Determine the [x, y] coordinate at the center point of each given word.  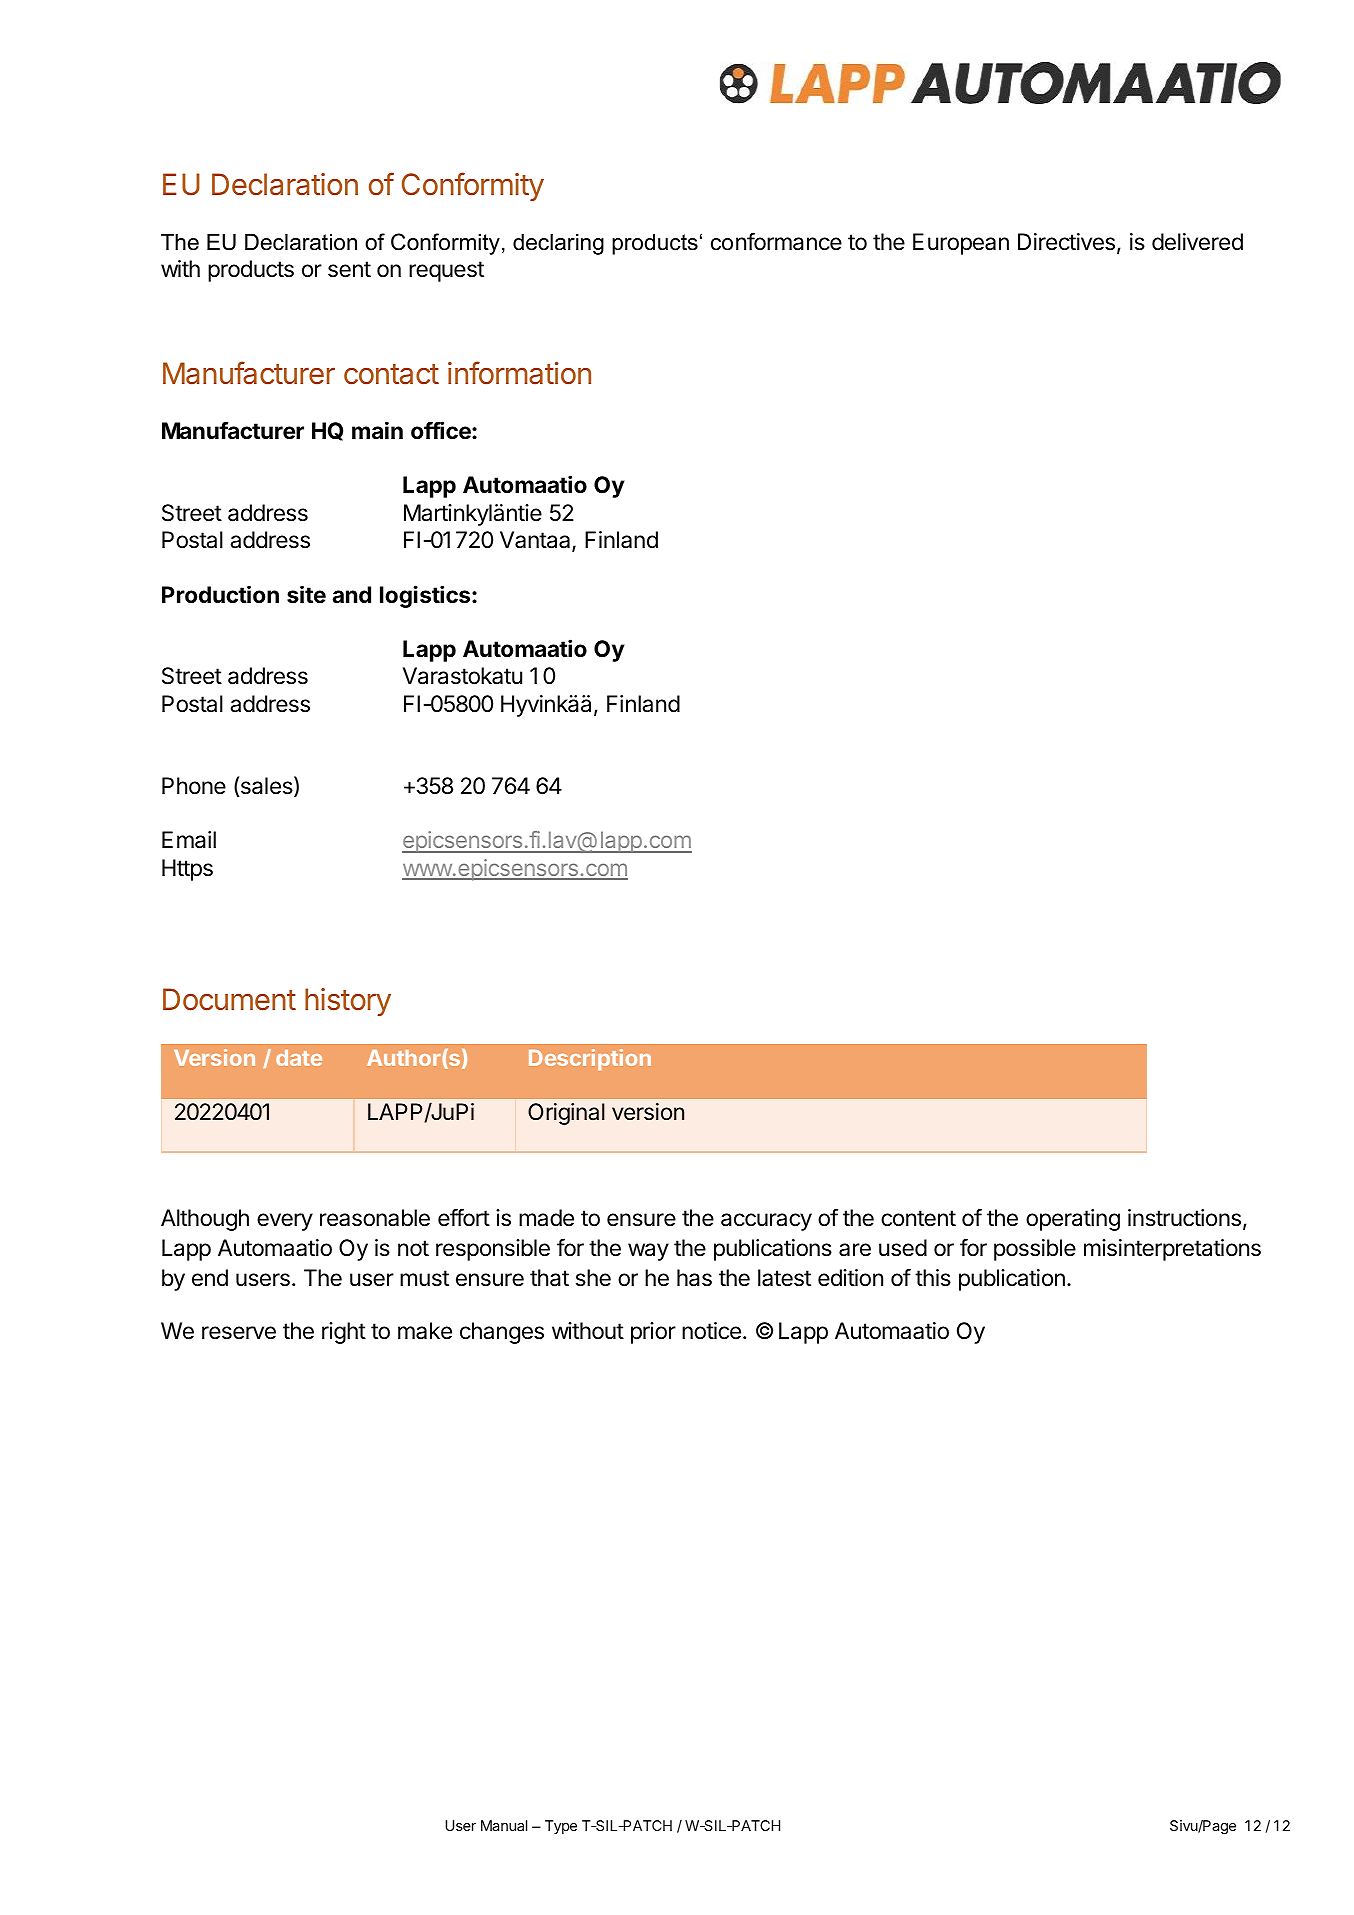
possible [1035, 1250]
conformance [776, 241]
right [344, 1333]
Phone [194, 786]
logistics [426, 596]
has [694, 1278]
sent [349, 269]
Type [561, 1827]
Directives [1066, 242]
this [933, 1278]
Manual [504, 1825]
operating [1073, 1220]
